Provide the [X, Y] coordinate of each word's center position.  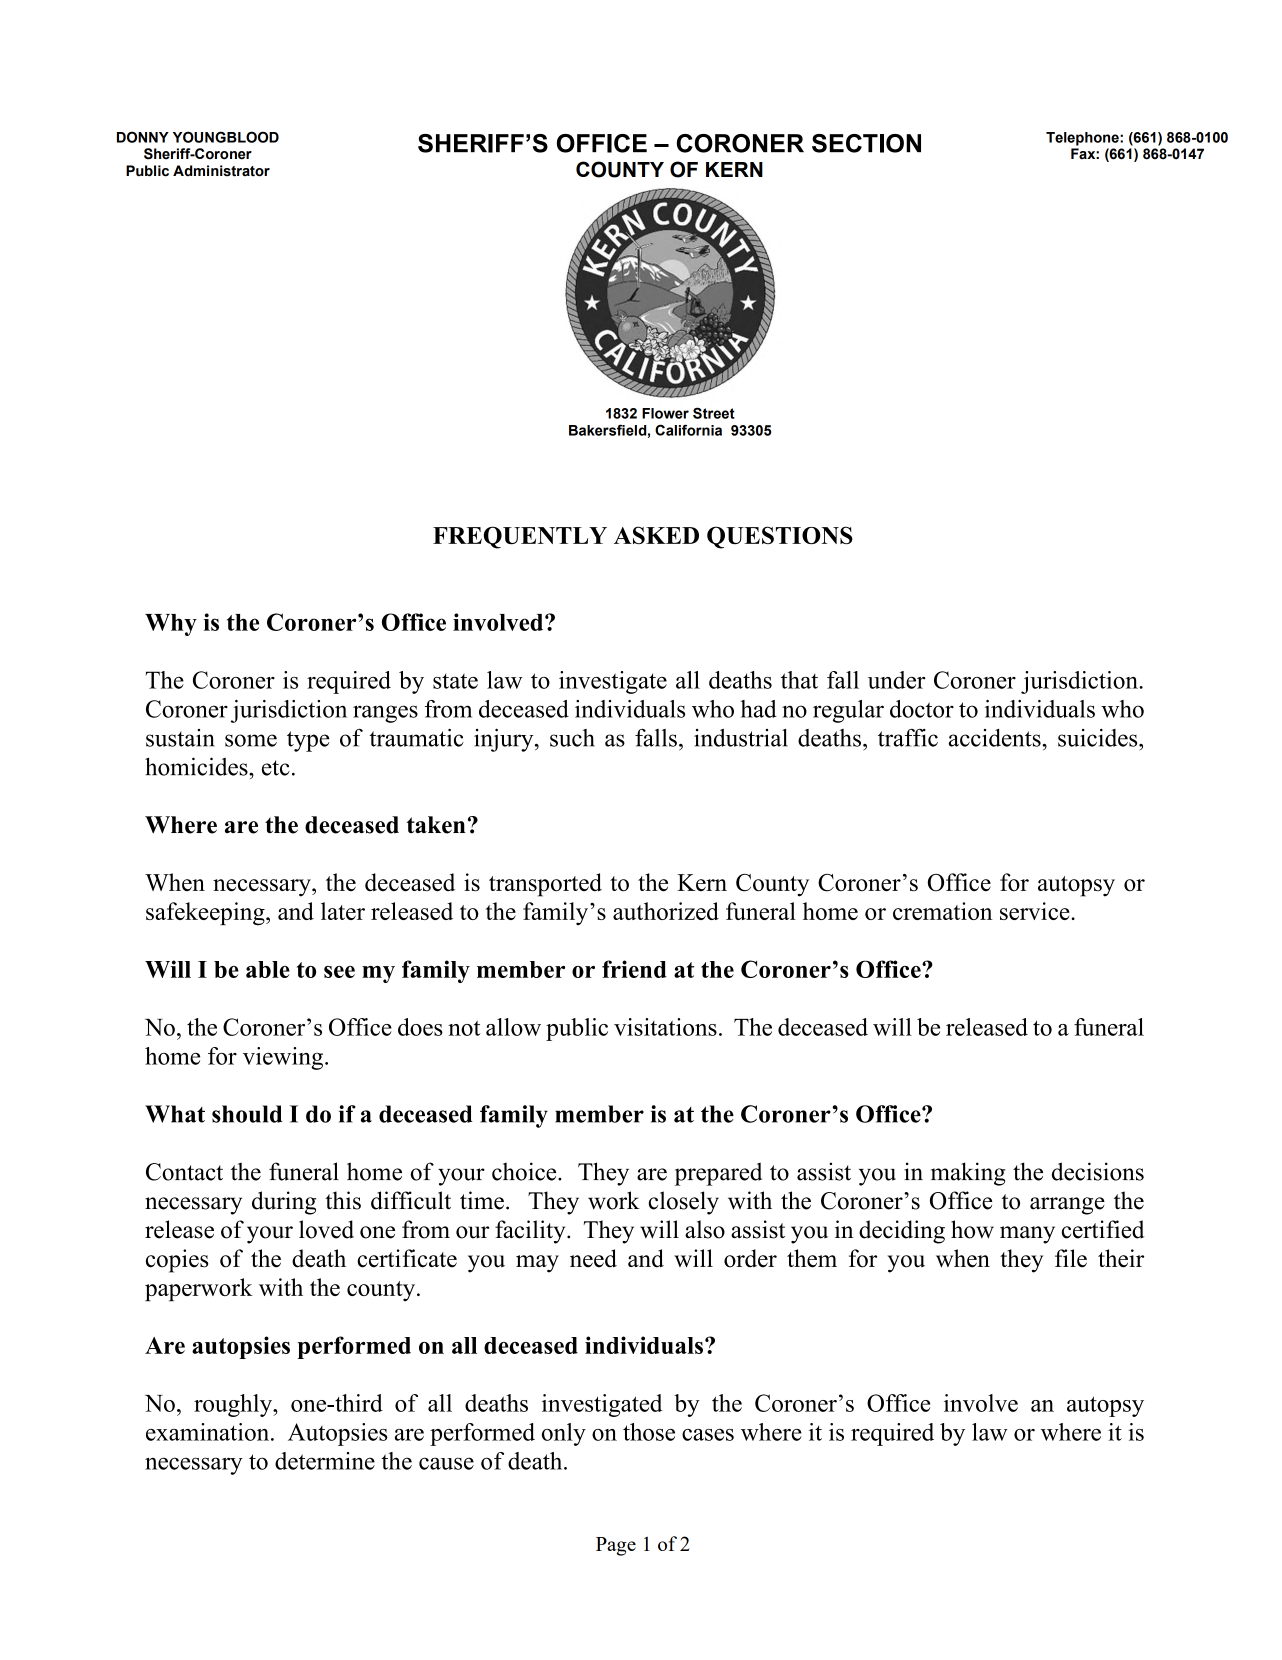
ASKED [656, 535]
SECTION [866, 143]
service [1036, 911]
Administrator [221, 171]
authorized [666, 911]
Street [714, 413]
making [968, 1174]
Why [171, 625]
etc [276, 768]
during [284, 1203]
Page [616, 1546]
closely [683, 1203]
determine [325, 1461]
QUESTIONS [780, 537]
